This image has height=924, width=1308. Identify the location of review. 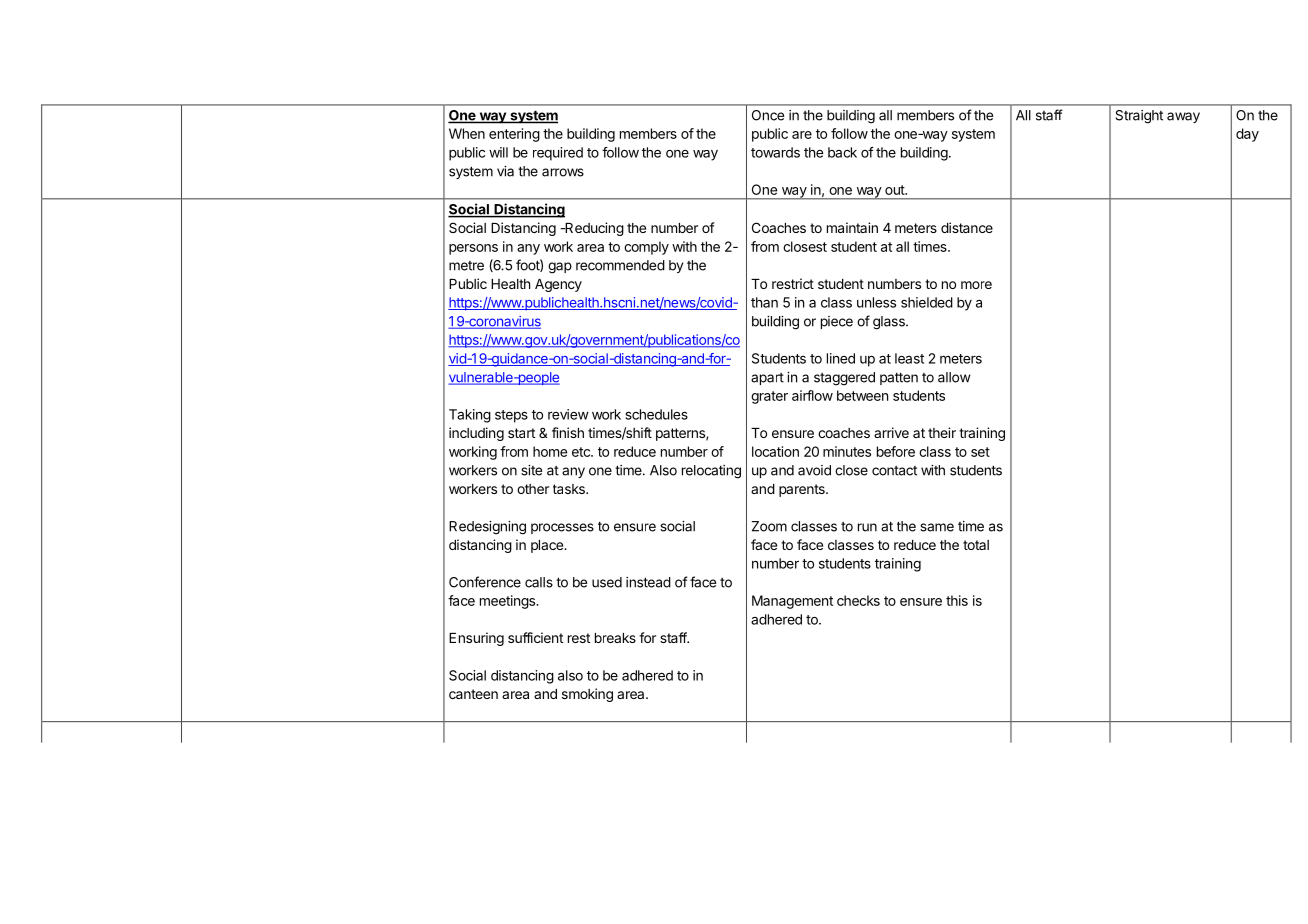
(568, 414).
